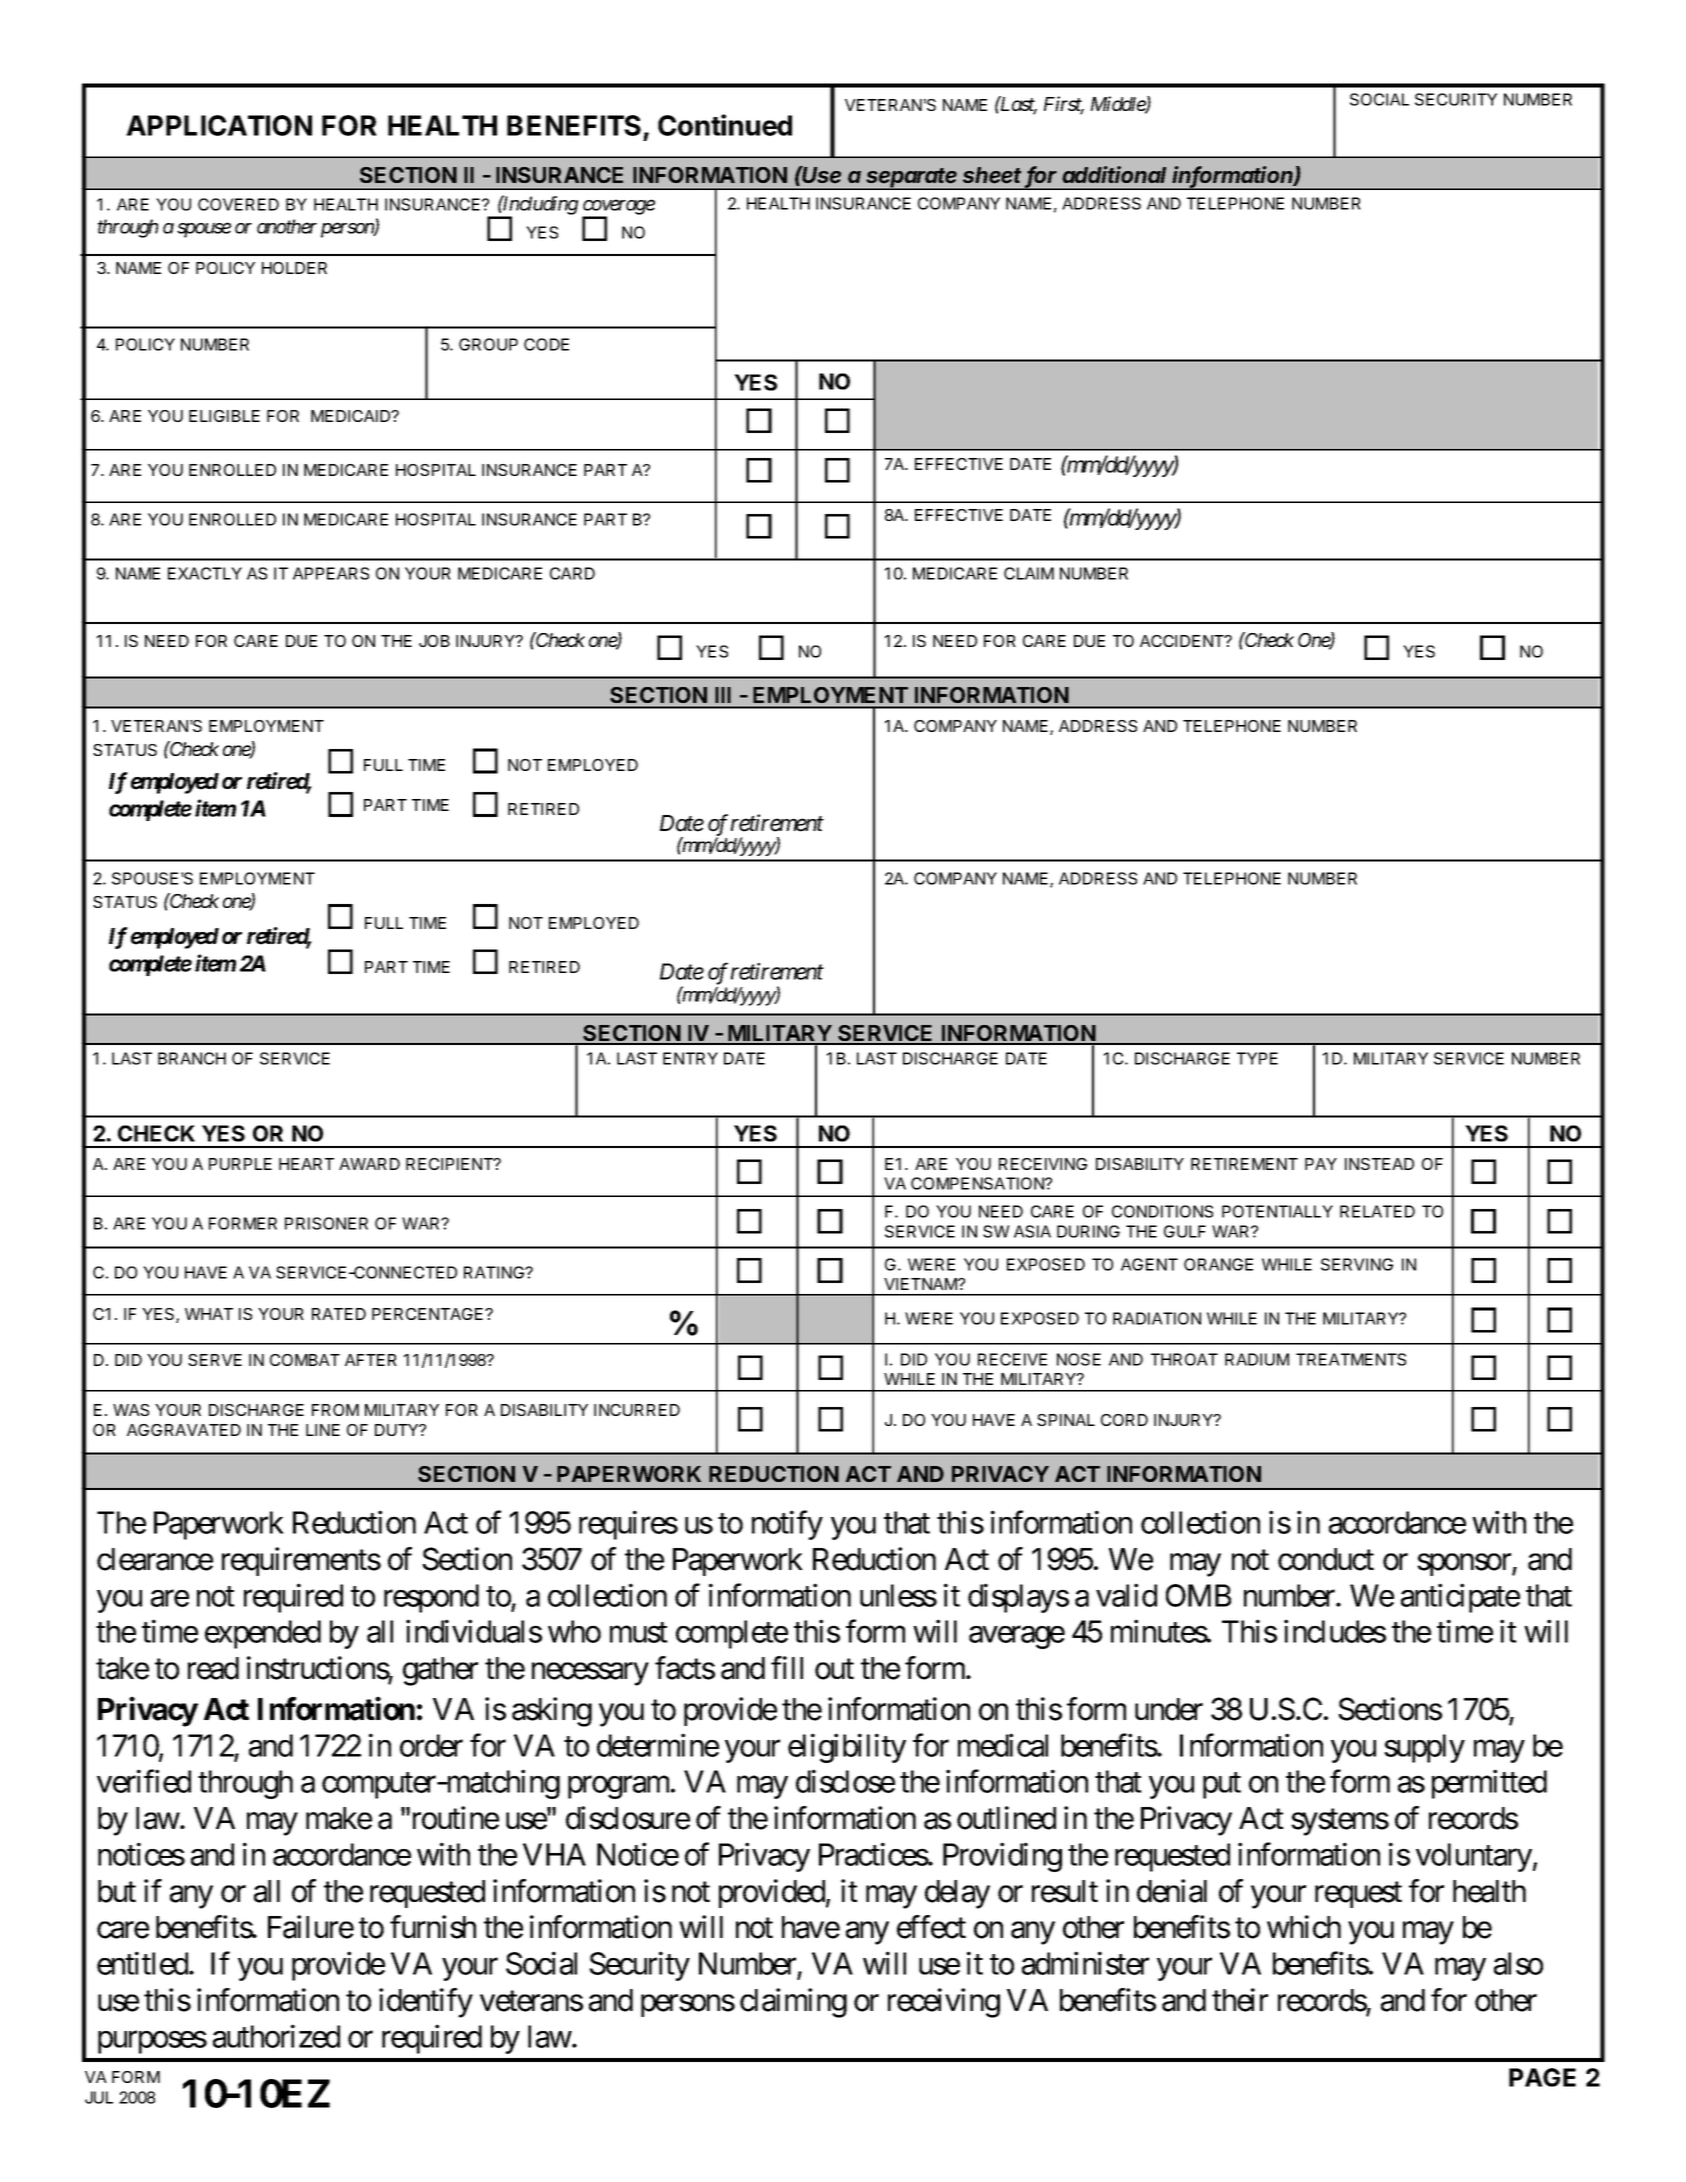 The height and width of the document is (2182, 1686). Describe the element at coordinates (1257, 1058) in the document. I see `TYPE` at that location.
